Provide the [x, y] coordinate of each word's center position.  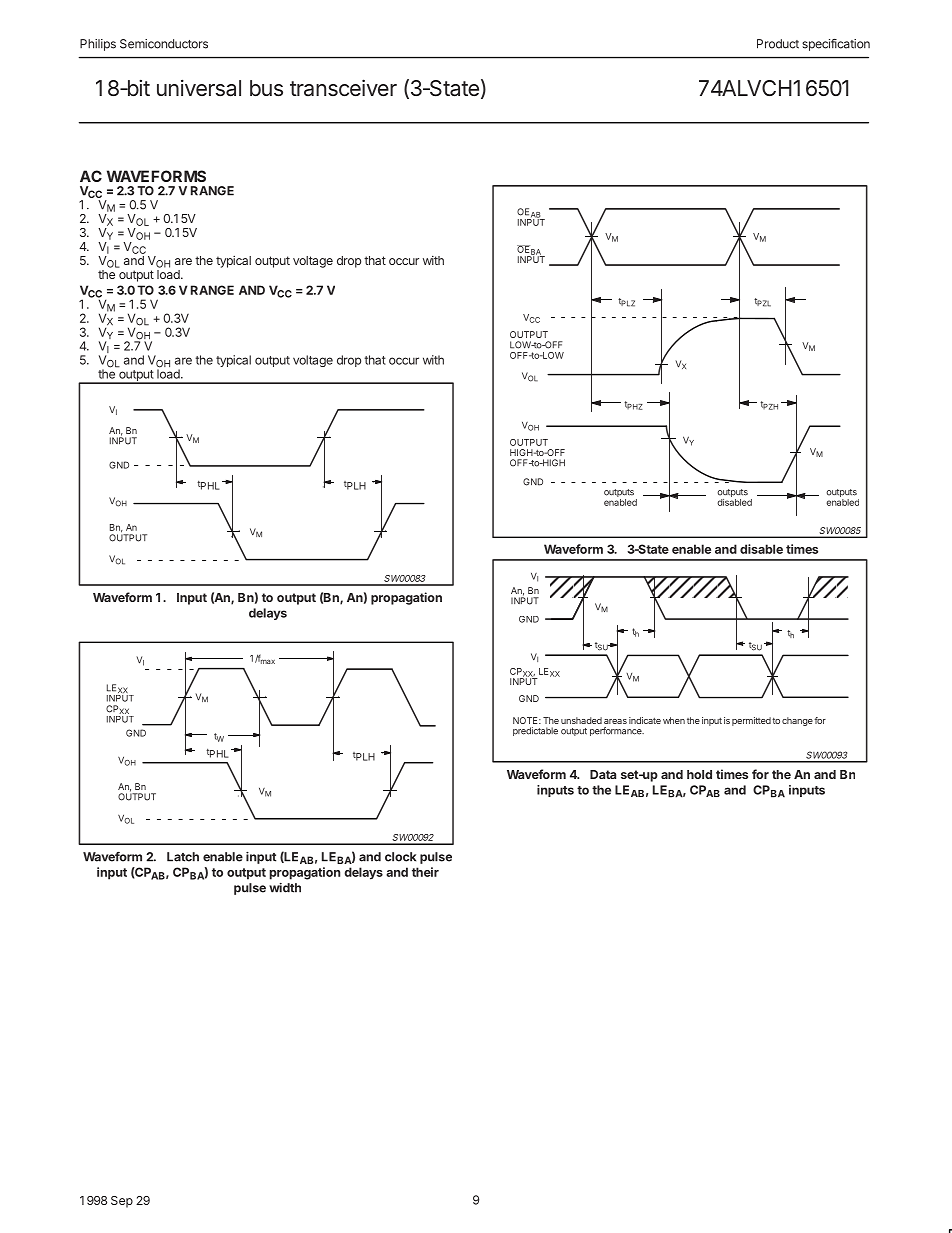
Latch [183, 857]
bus [266, 88]
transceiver [343, 87]
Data [603, 774]
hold [699, 774]
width [285, 888]
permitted [751, 721]
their [425, 872]
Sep [122, 1202]
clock [400, 857]
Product [778, 44]
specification [836, 45]
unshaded [581, 720]
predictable [535, 731]
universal [199, 88]
